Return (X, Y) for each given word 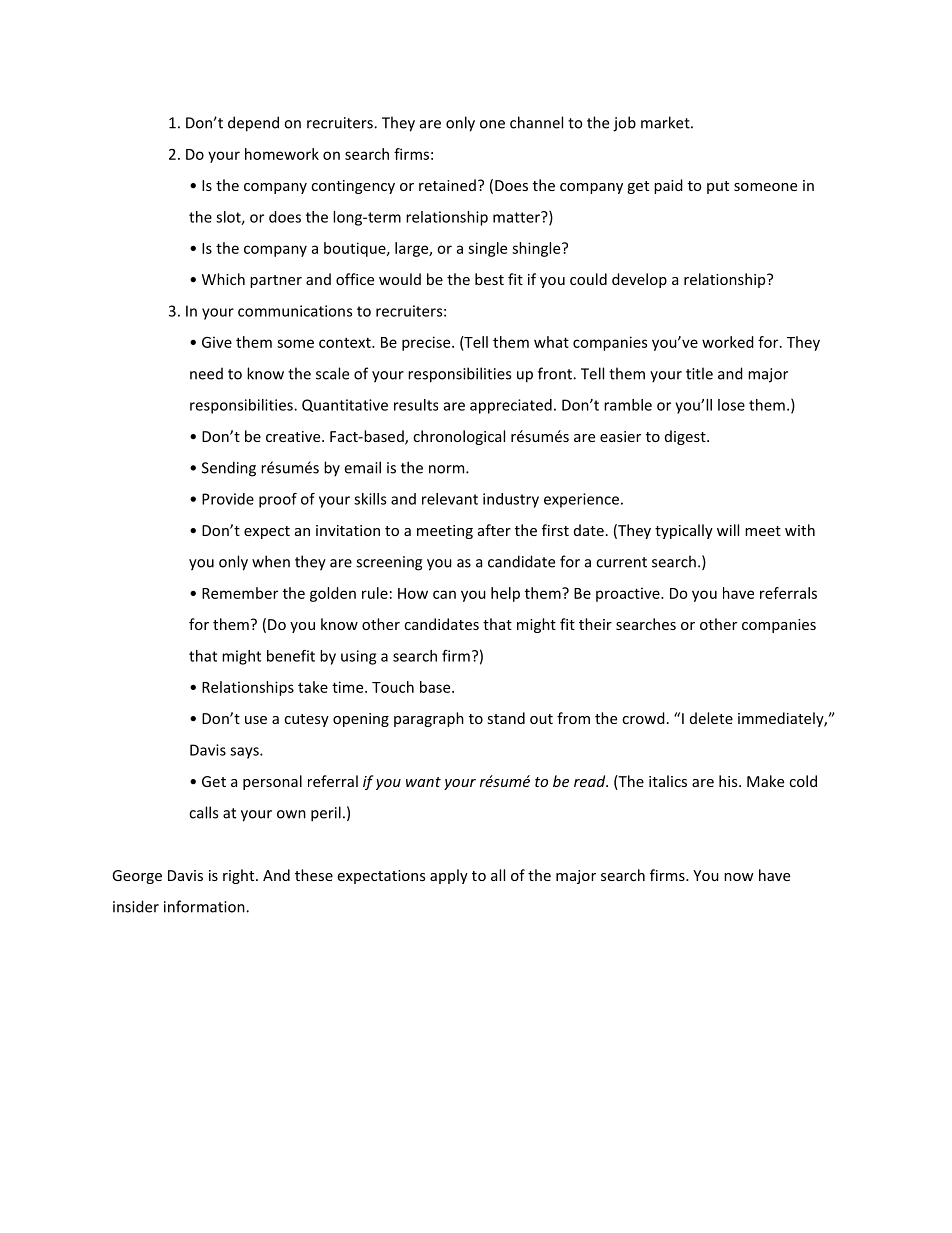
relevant (450, 499)
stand (506, 718)
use (256, 720)
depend (253, 124)
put (718, 187)
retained (447, 185)
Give (217, 342)
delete (711, 718)
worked (728, 342)
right (240, 876)
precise (427, 343)
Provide (228, 499)
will (728, 530)
